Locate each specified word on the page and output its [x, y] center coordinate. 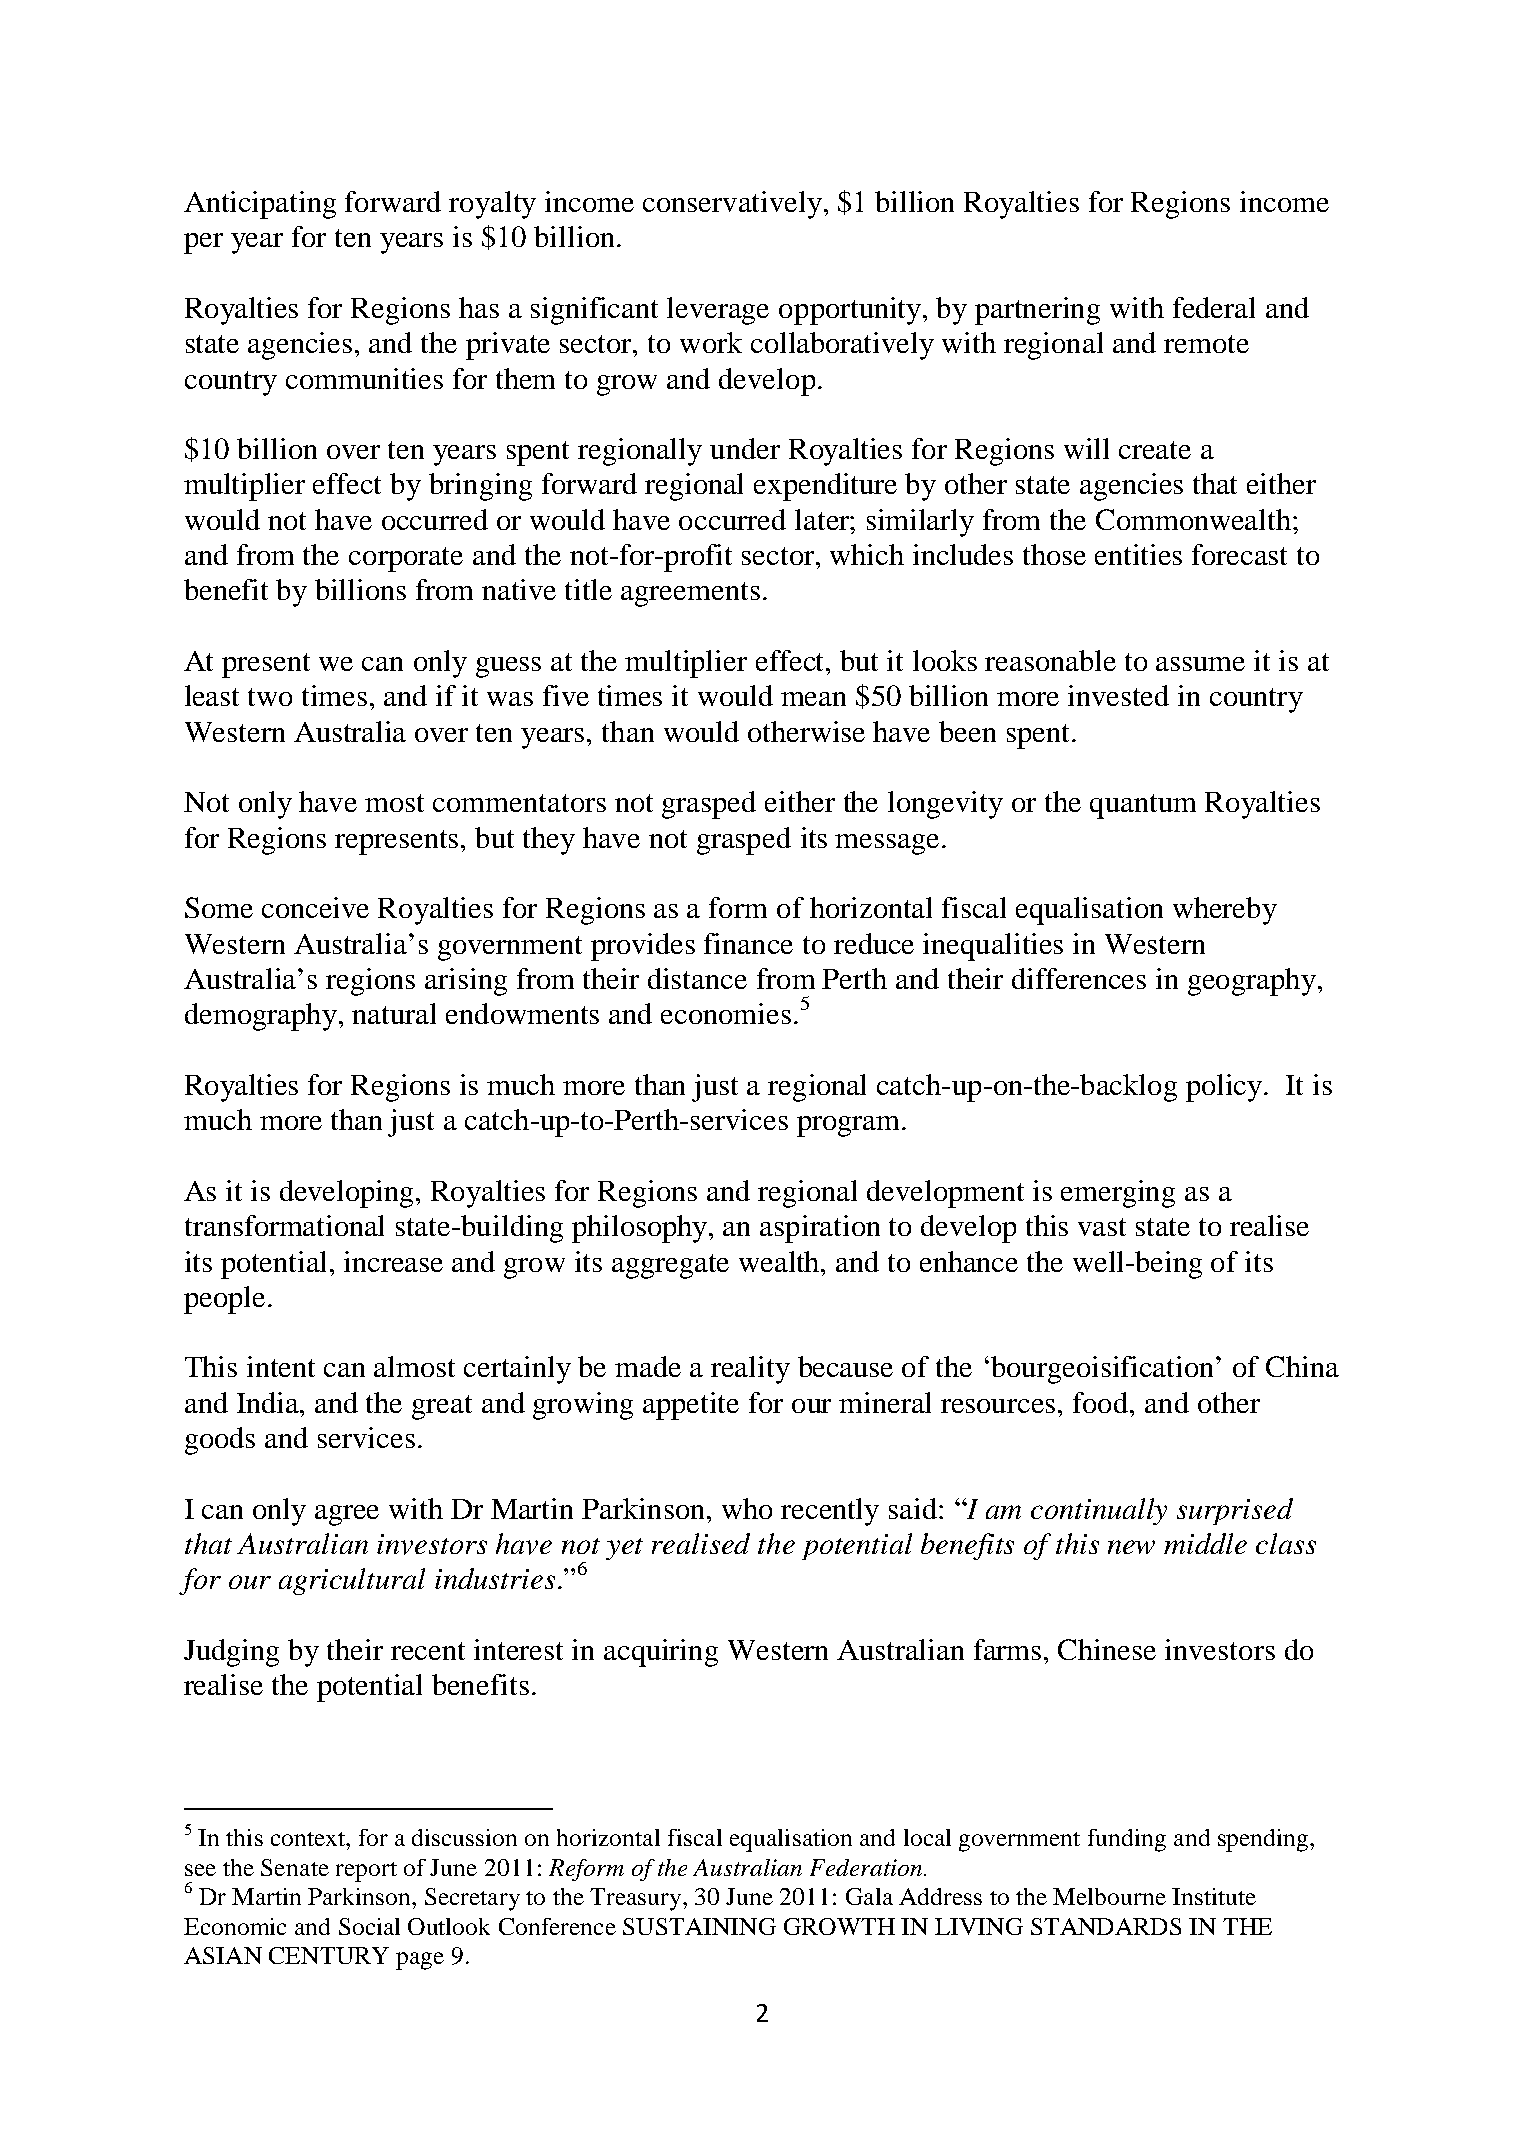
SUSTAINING [699, 1926]
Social [369, 1926]
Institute [1214, 1896]
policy [1225, 1088]
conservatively [734, 205]
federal [1214, 307]
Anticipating [260, 205]
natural [394, 1013]
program [850, 1126]
